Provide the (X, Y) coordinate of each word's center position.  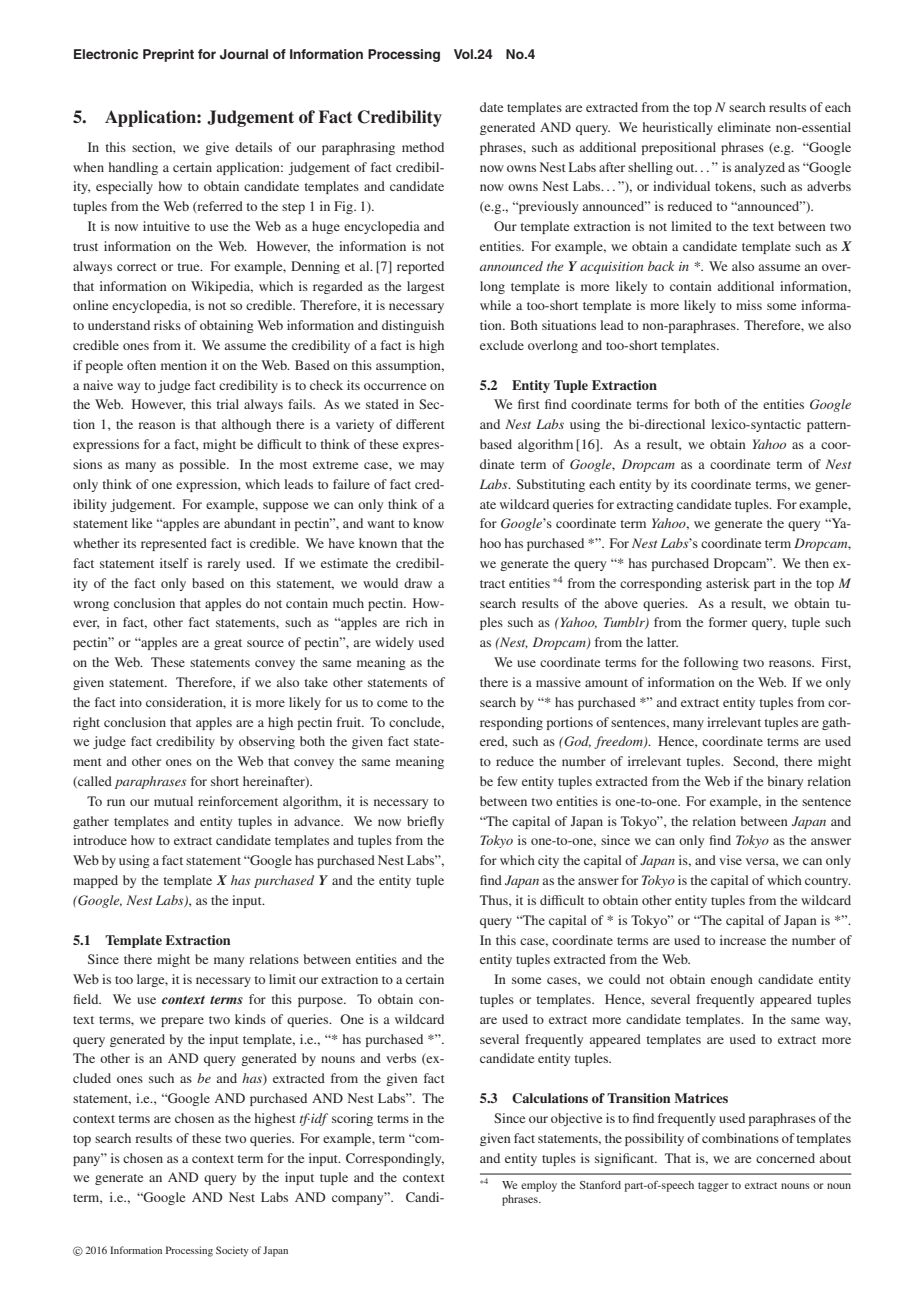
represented (174, 544)
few (507, 781)
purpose (321, 1002)
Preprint (168, 55)
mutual (173, 801)
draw (418, 583)
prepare (182, 1022)
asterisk (728, 583)
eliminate (744, 127)
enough (732, 980)
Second (755, 762)
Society (232, 1251)
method (423, 147)
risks (167, 325)
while (495, 305)
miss (749, 305)
